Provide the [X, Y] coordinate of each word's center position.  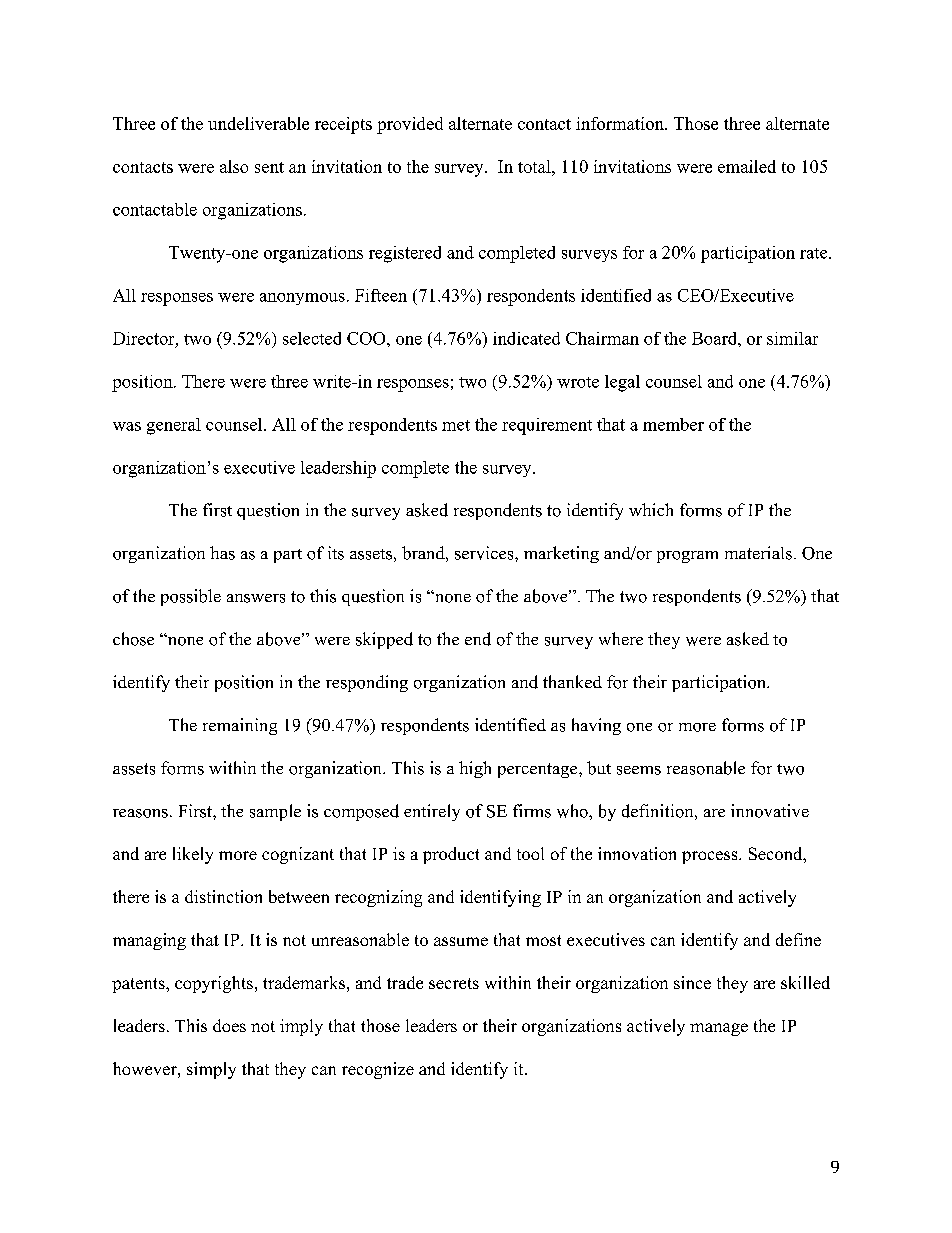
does [229, 1025]
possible [191, 597]
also [234, 166]
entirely [432, 812]
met [456, 425]
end [478, 639]
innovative [770, 811]
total [535, 166]
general [174, 426]
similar [792, 338]
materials [758, 553]
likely [193, 855]
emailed [747, 166]
